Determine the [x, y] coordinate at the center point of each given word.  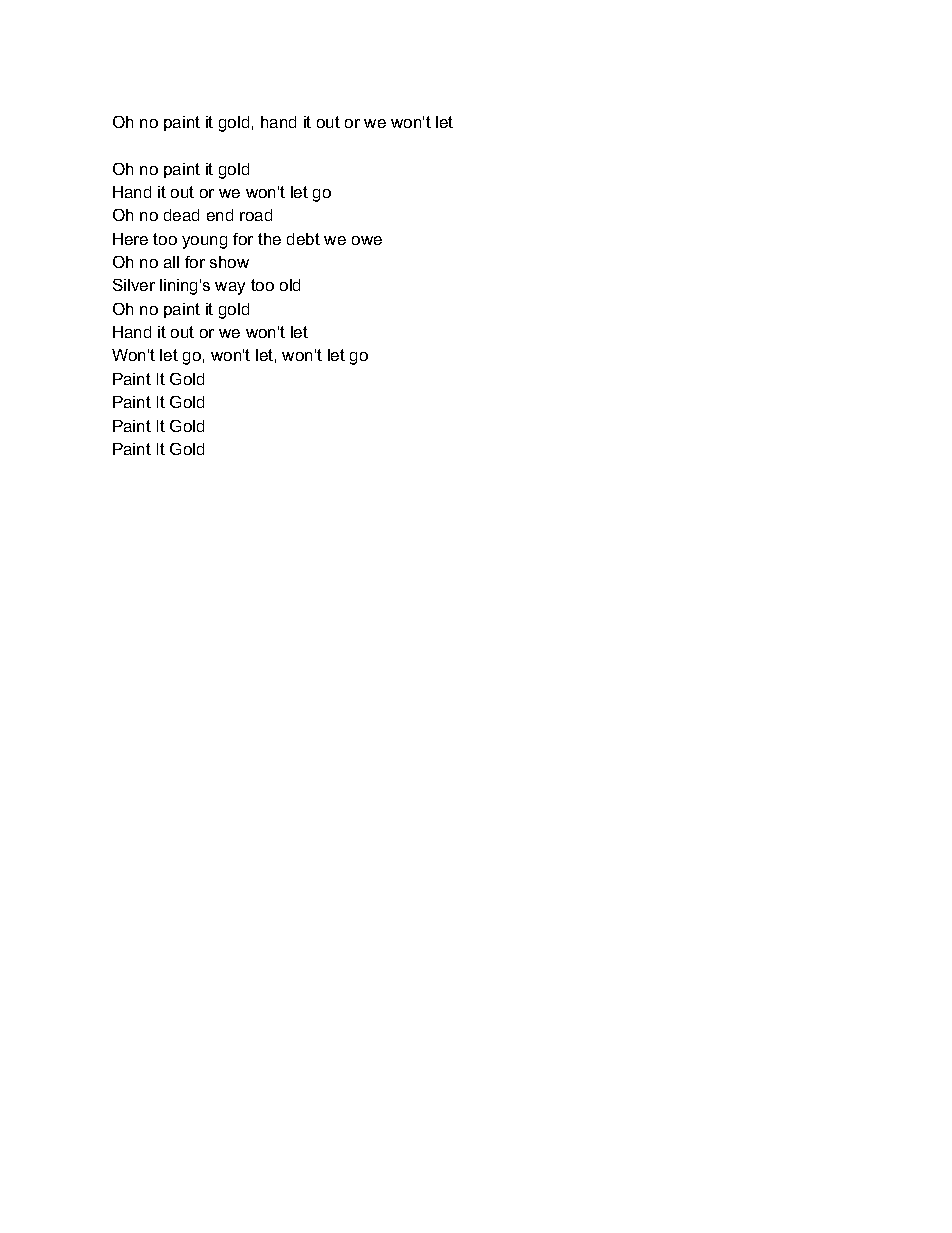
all [171, 262]
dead [181, 215]
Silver [134, 285]
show [229, 262]
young [204, 242]
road [256, 215]
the [269, 239]
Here [130, 239]
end [220, 215]
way [230, 288]
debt [303, 239]
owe [367, 240]
